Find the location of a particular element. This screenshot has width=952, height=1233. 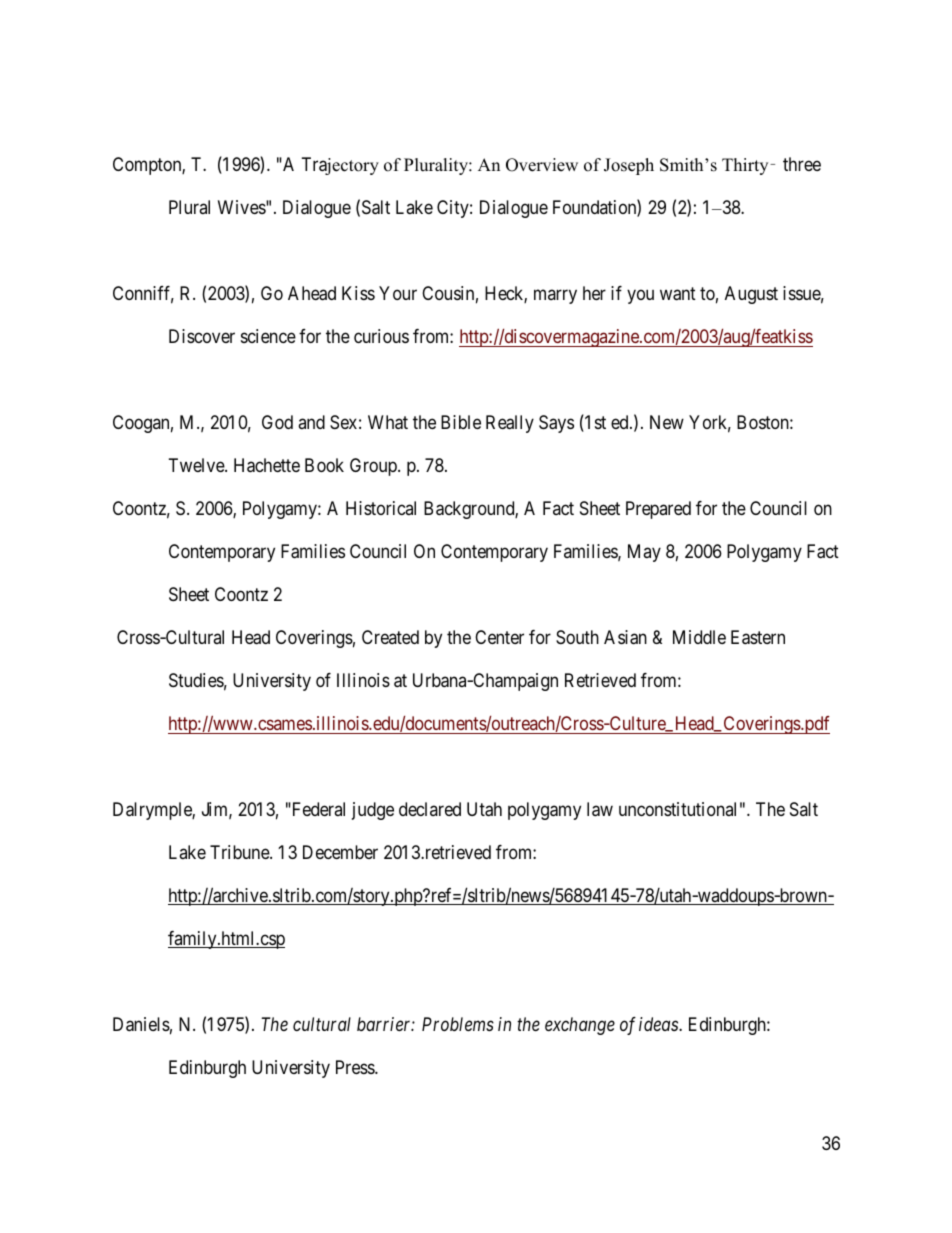

Problems is located at coordinates (458, 1024).
